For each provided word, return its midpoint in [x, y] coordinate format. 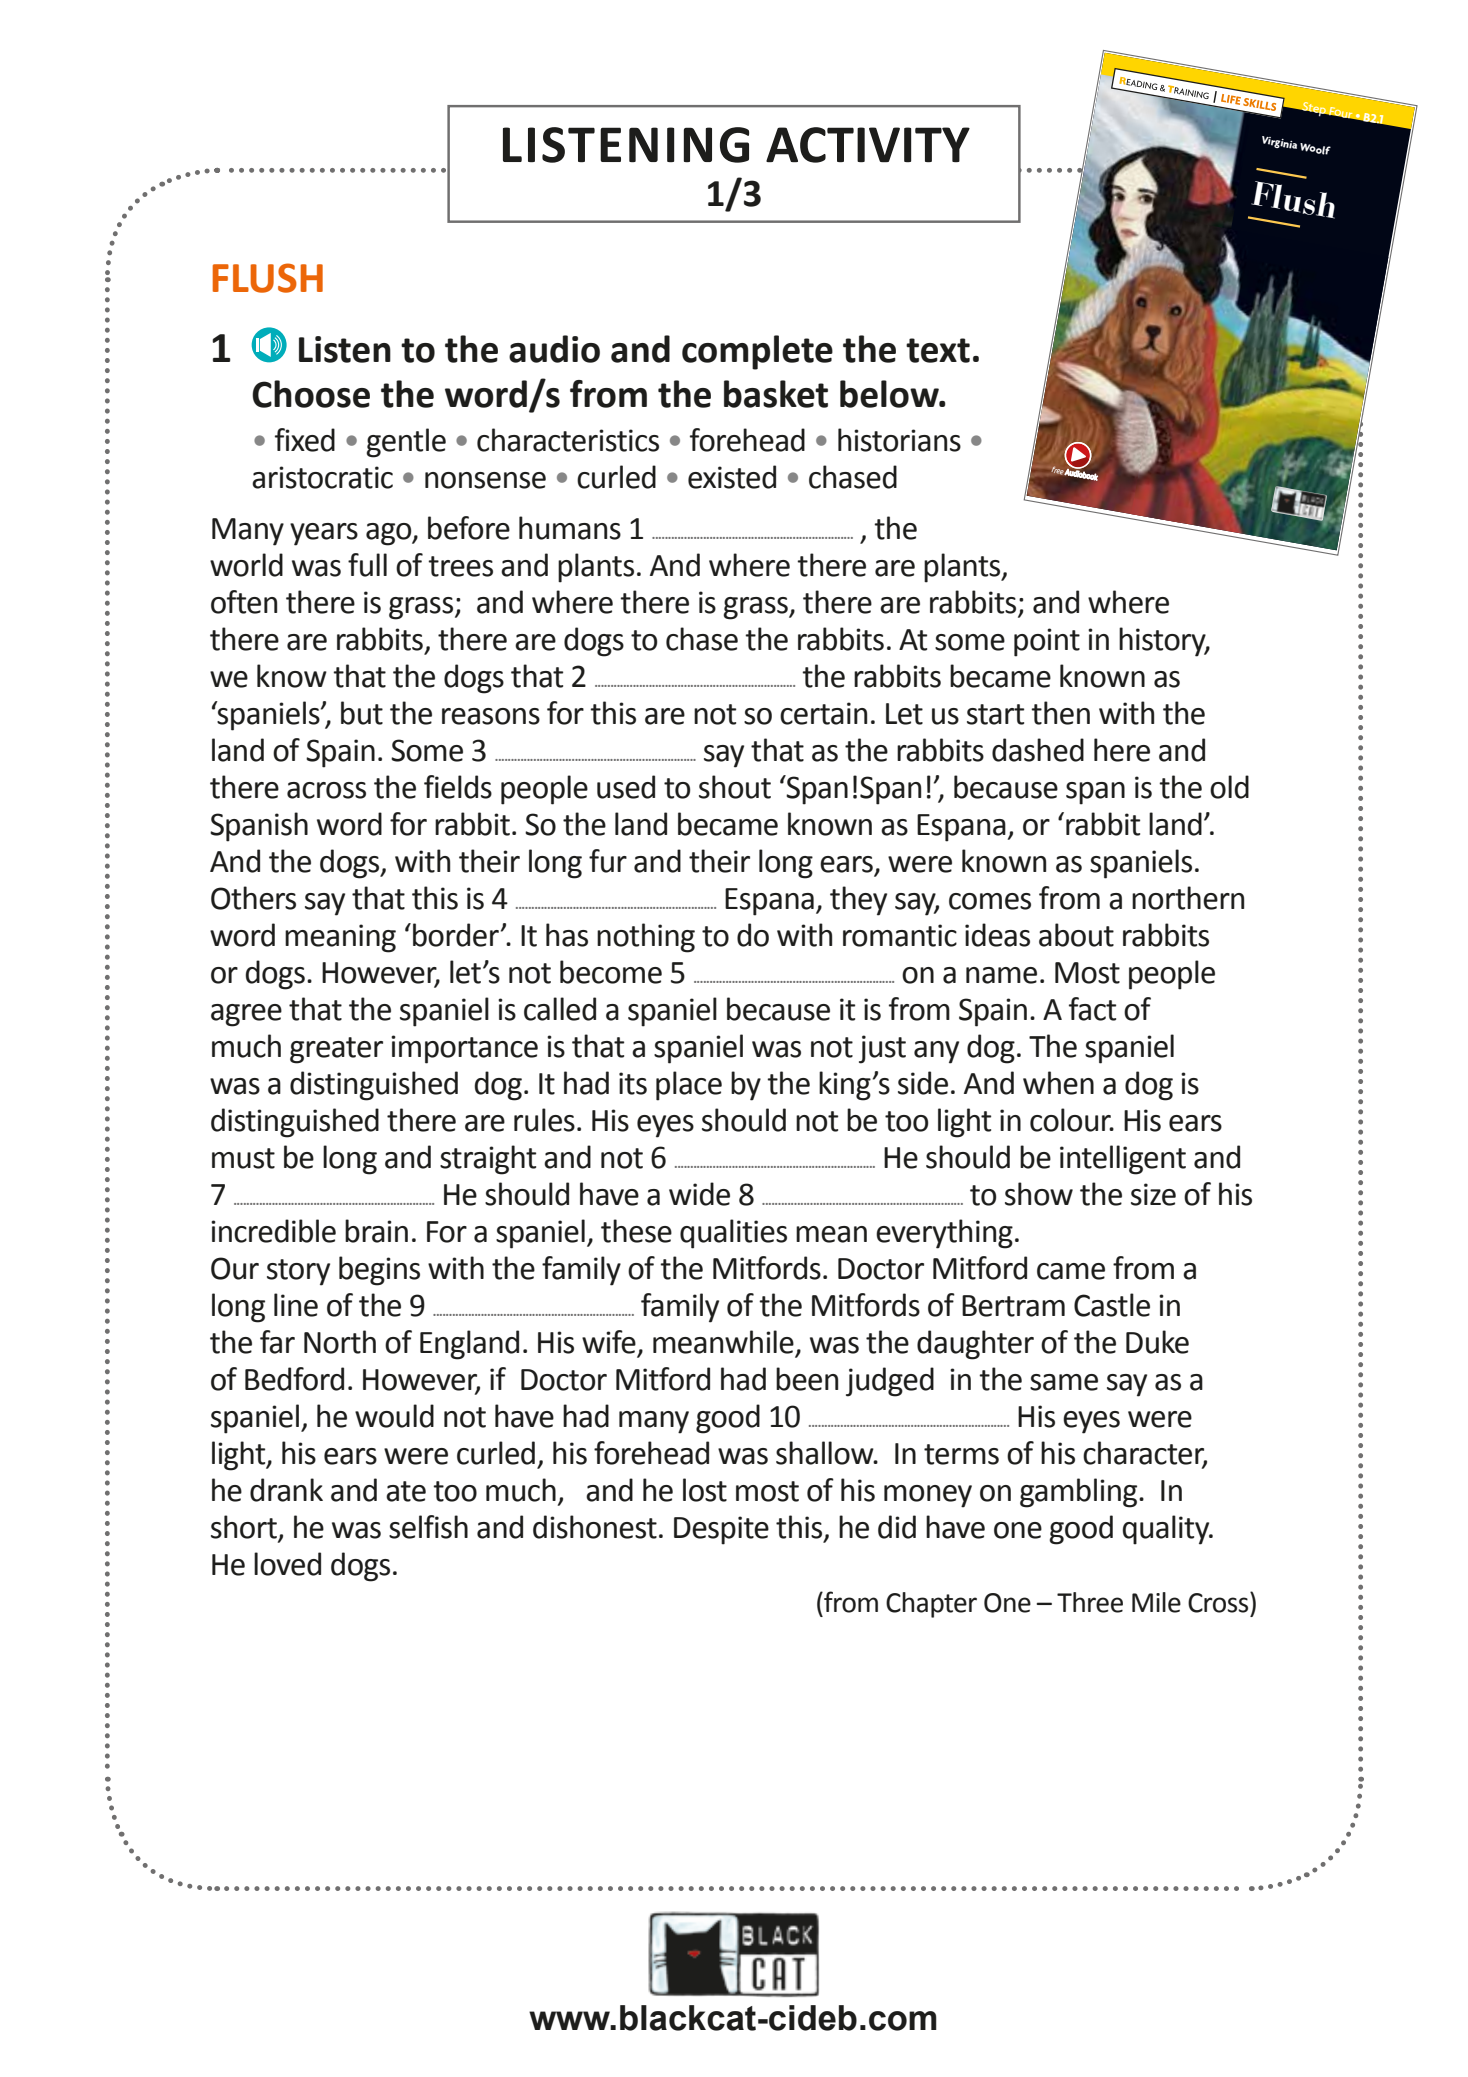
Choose [311, 394]
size [1153, 1194]
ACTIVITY [868, 145]
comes [990, 901]
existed [732, 477]
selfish [428, 1527]
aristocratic [322, 477]
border [456, 935]
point [1047, 642]
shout [735, 787]
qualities [733, 1234]
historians [899, 440]
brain [376, 1231]
